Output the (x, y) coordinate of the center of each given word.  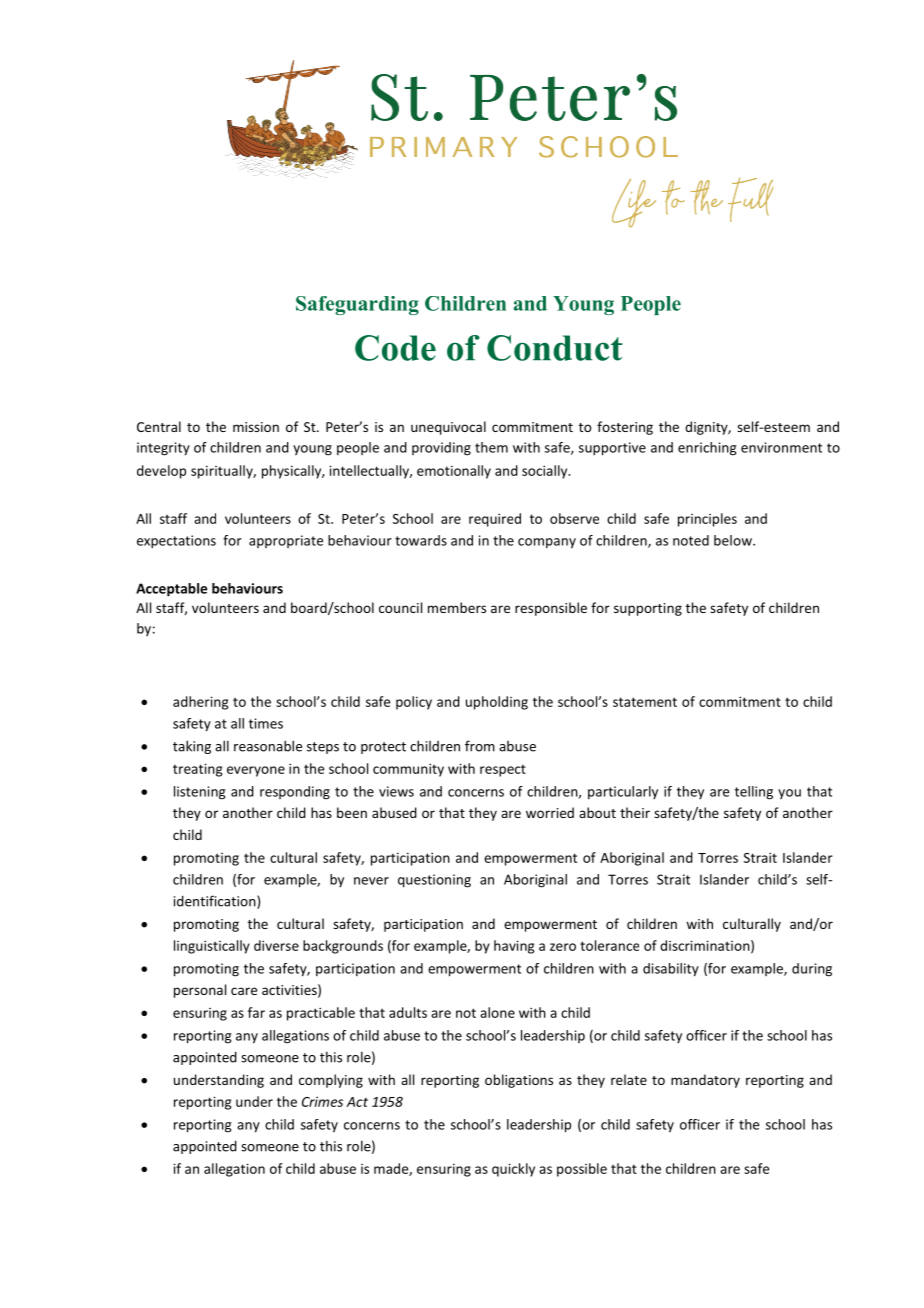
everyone (256, 771)
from (480, 746)
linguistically (212, 947)
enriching (707, 449)
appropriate (286, 541)
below (734, 540)
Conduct (555, 348)
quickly (513, 1170)
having (514, 947)
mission (256, 427)
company (547, 543)
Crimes (322, 1101)
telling (754, 793)
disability (671, 970)
